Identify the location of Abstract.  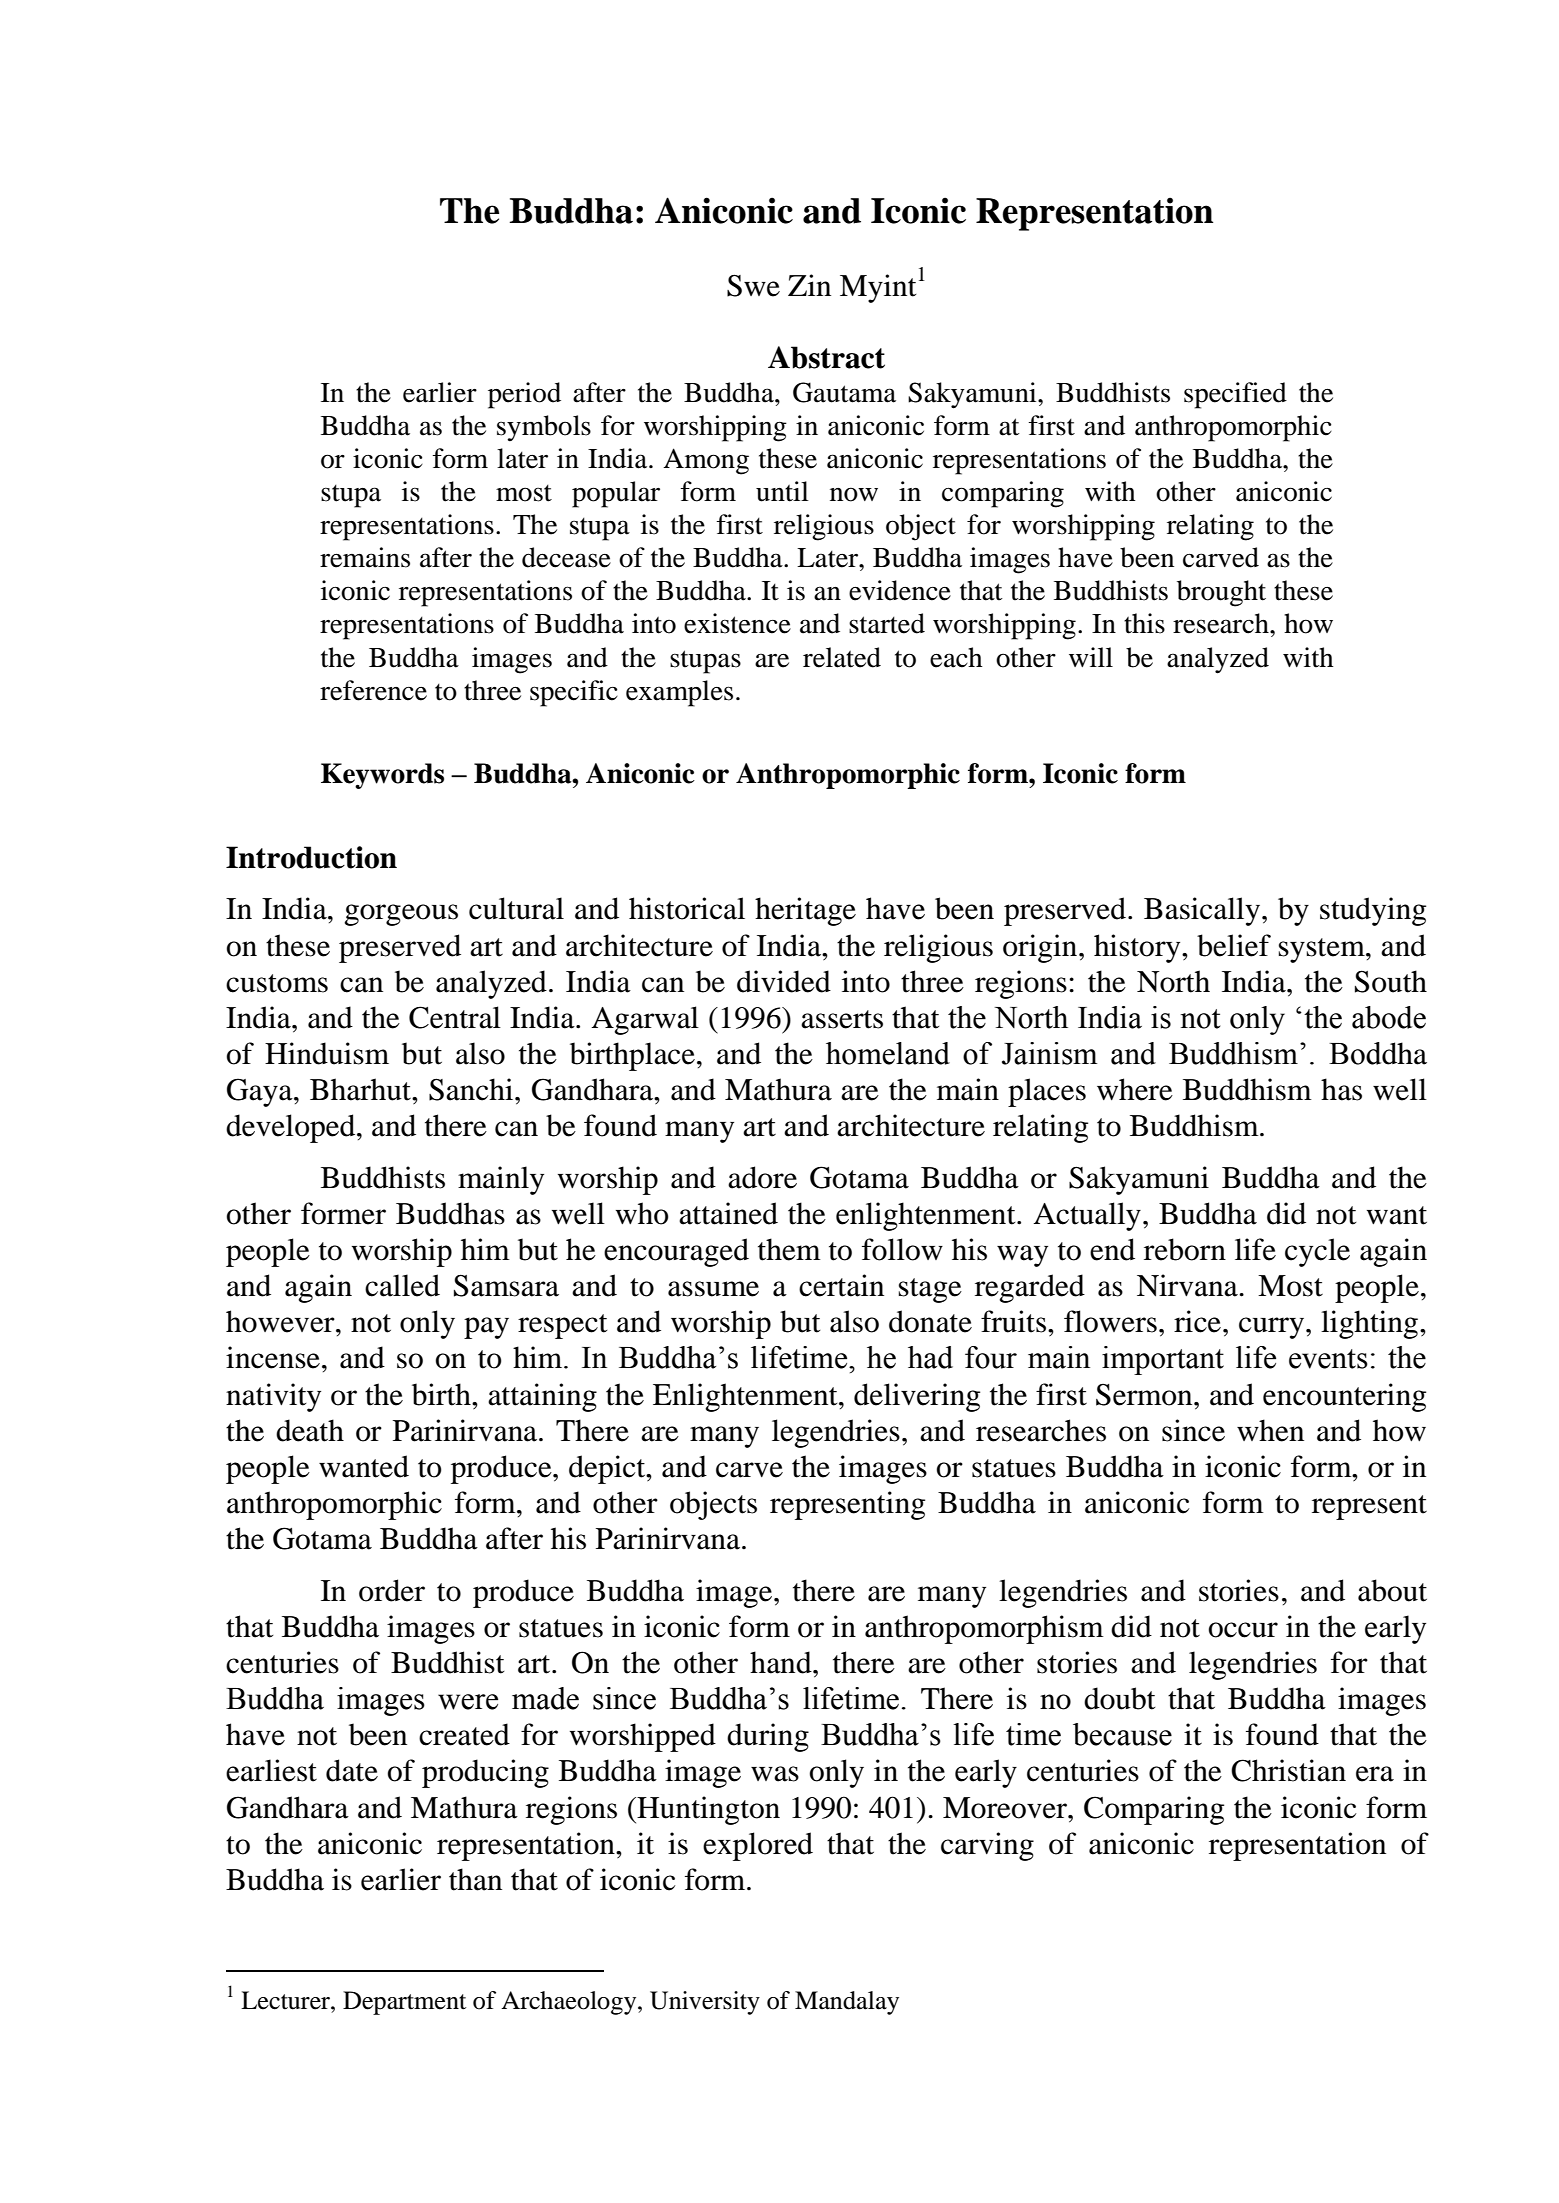
(826, 357).
